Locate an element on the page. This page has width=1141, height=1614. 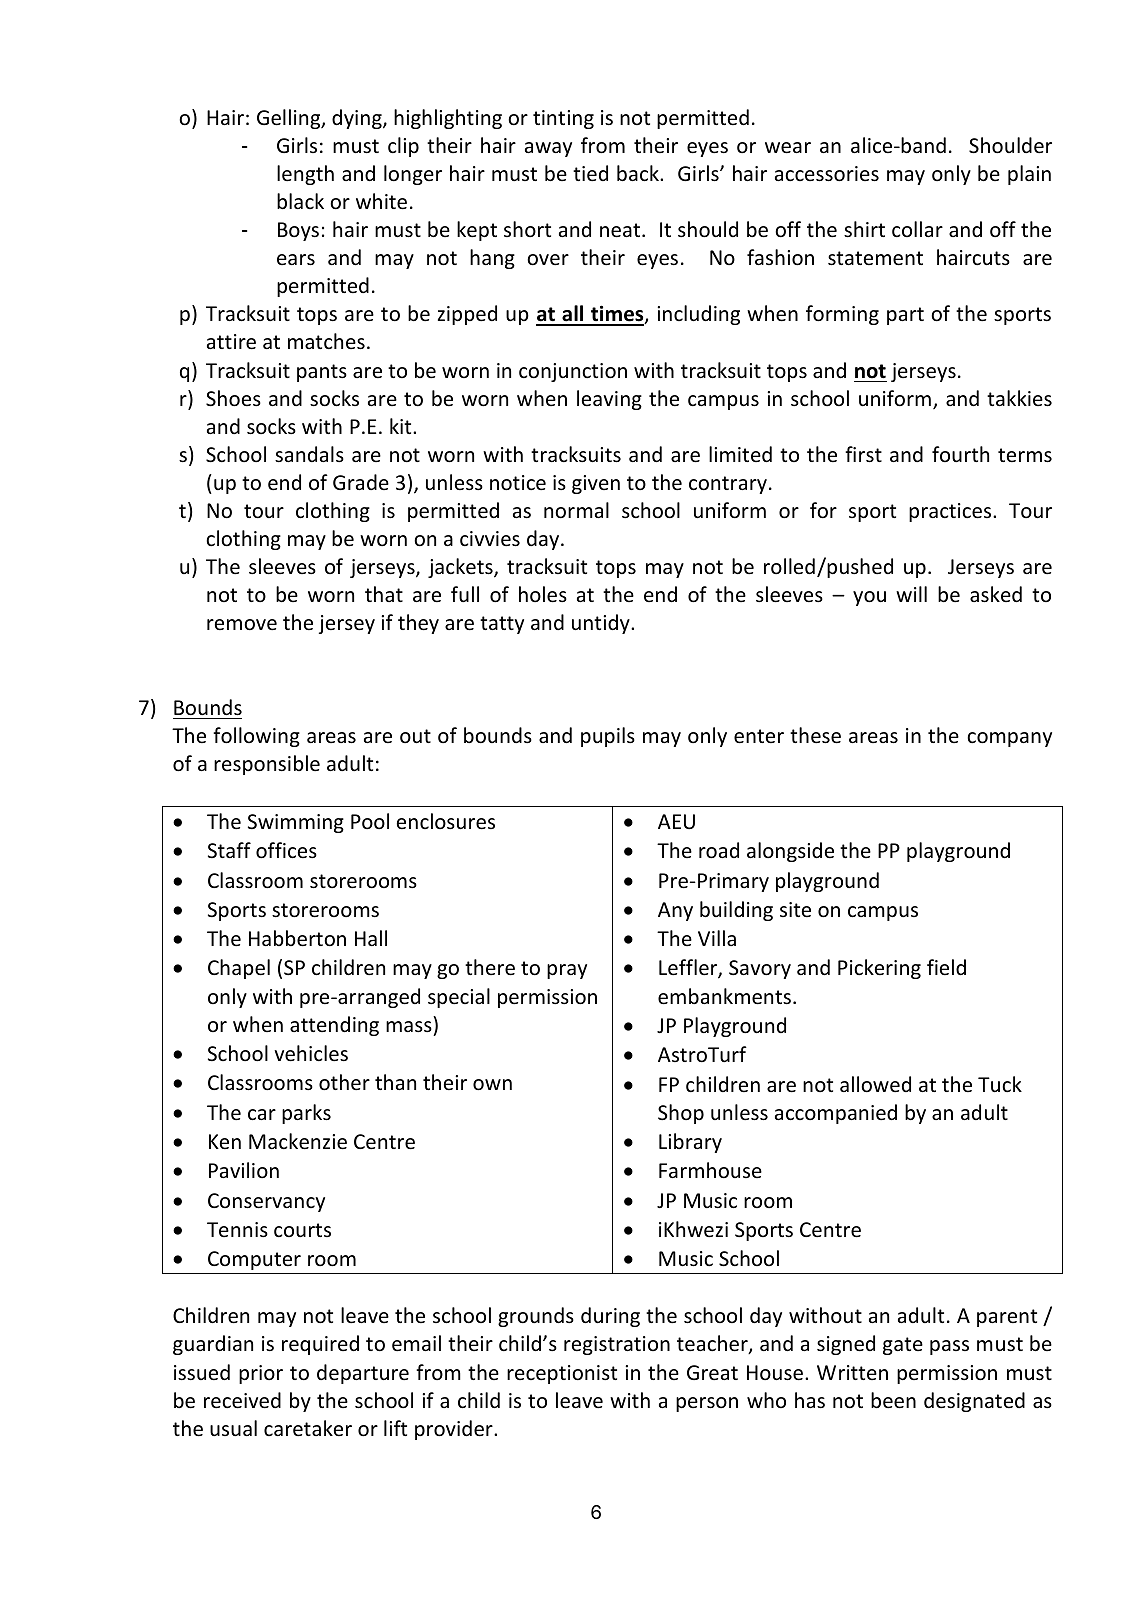
prior is located at coordinates (261, 1374).
